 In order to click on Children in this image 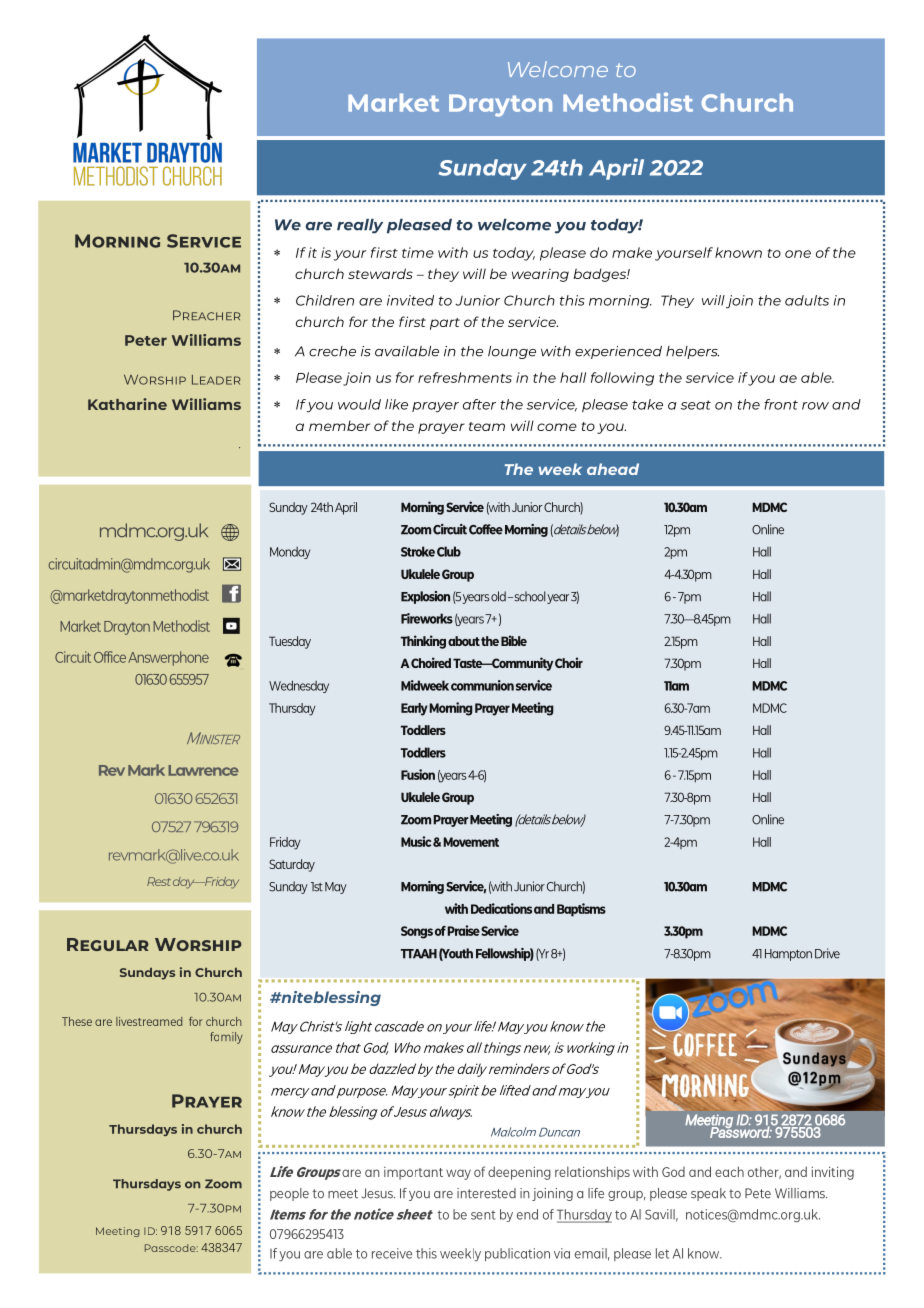, I will do `click(325, 300)`.
